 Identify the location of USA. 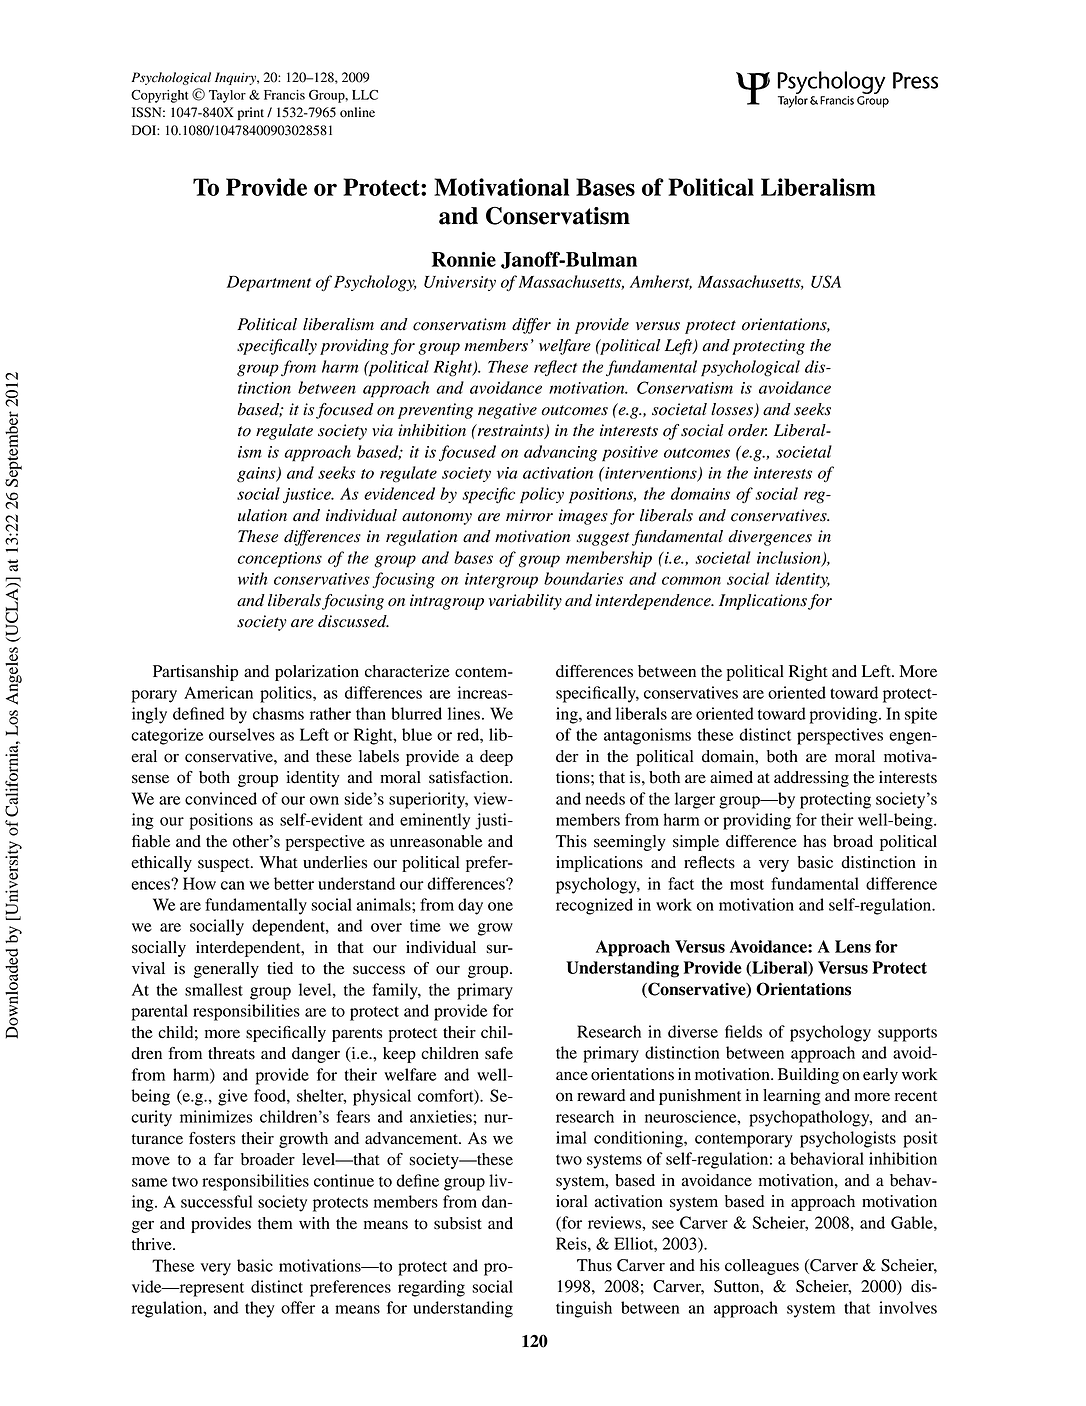
(826, 281).
